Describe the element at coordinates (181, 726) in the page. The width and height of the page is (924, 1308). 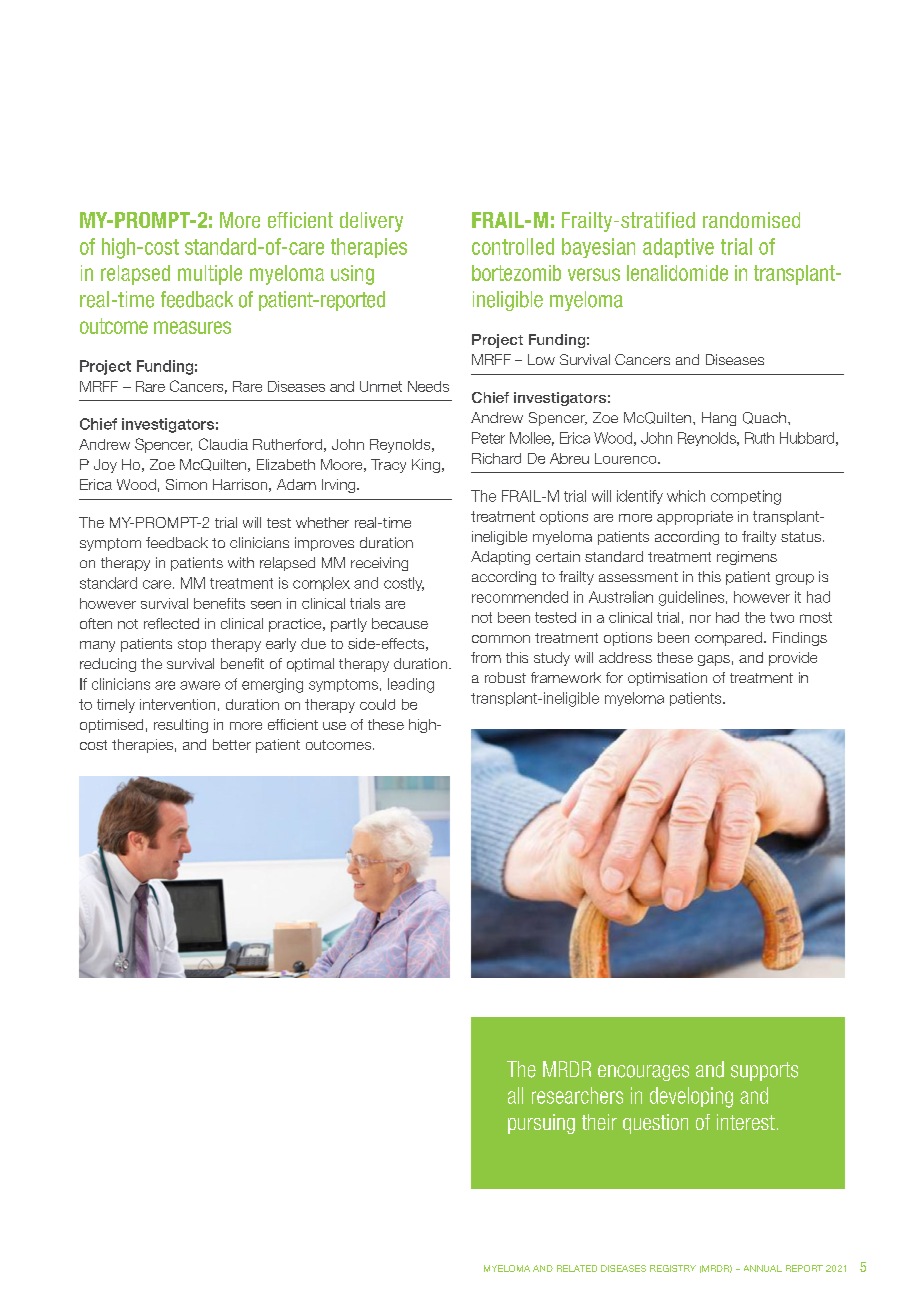
I see `resulting` at that location.
